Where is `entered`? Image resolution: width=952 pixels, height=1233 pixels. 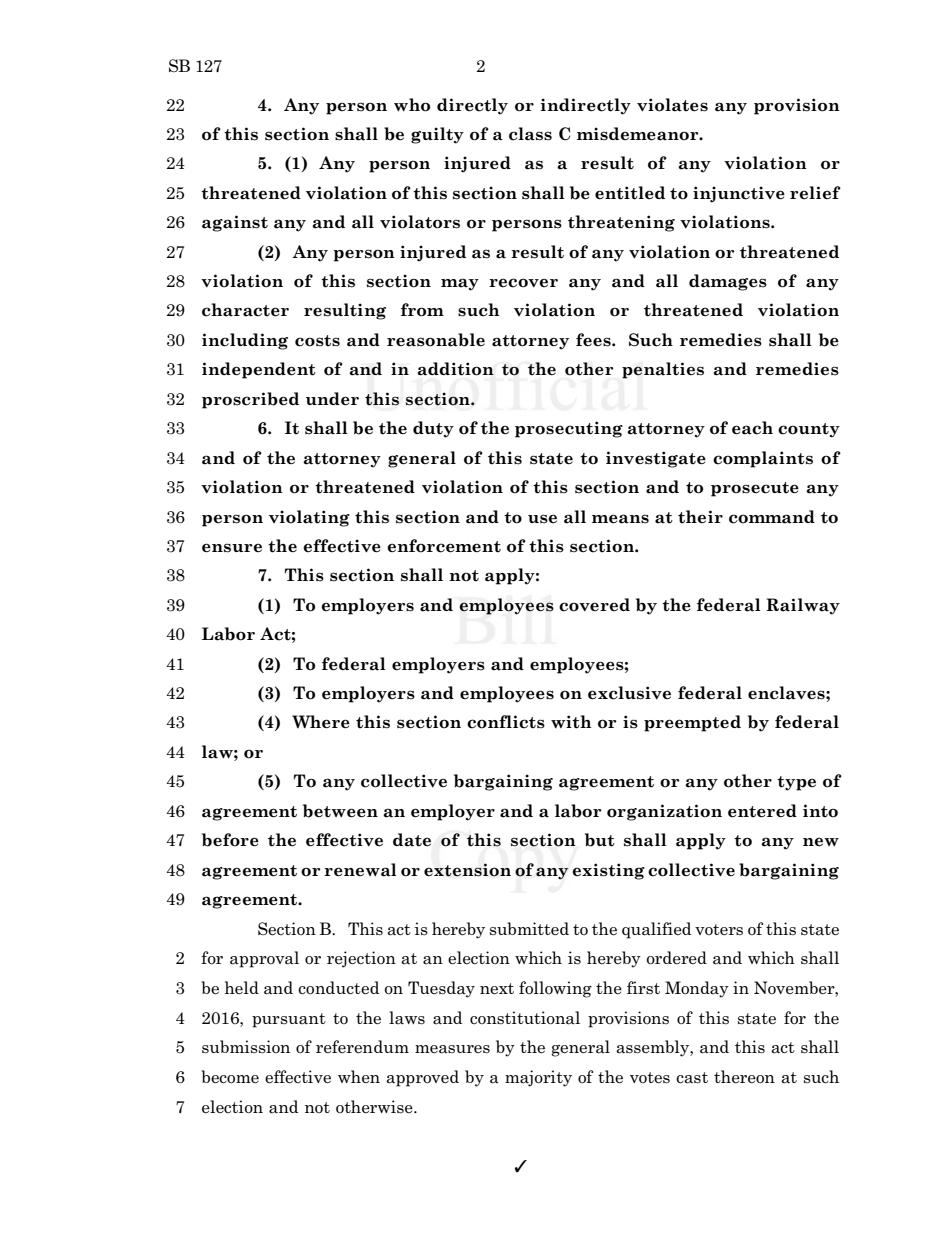
entered is located at coordinates (762, 811).
